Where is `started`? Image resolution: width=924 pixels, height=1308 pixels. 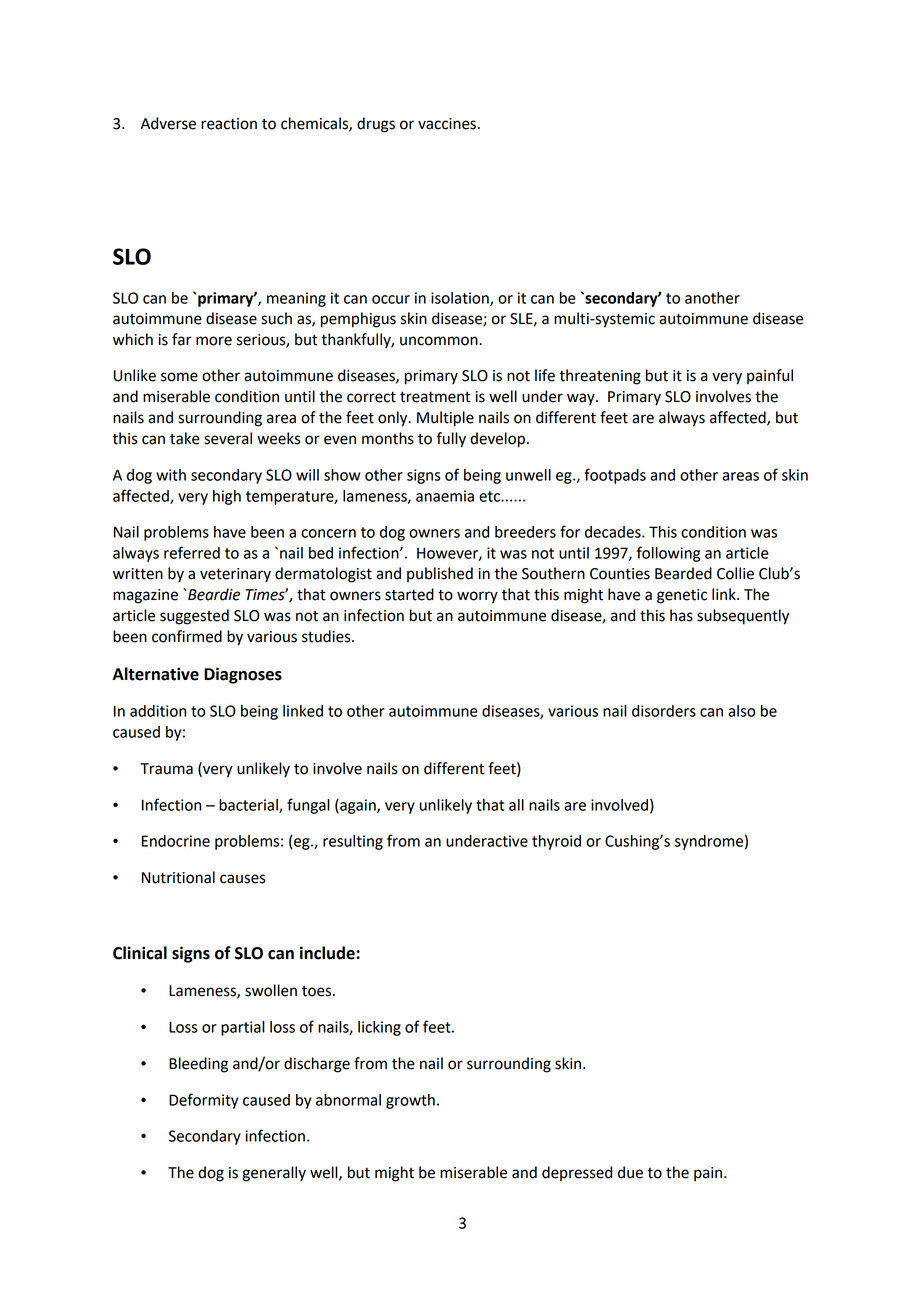 started is located at coordinates (409, 594).
